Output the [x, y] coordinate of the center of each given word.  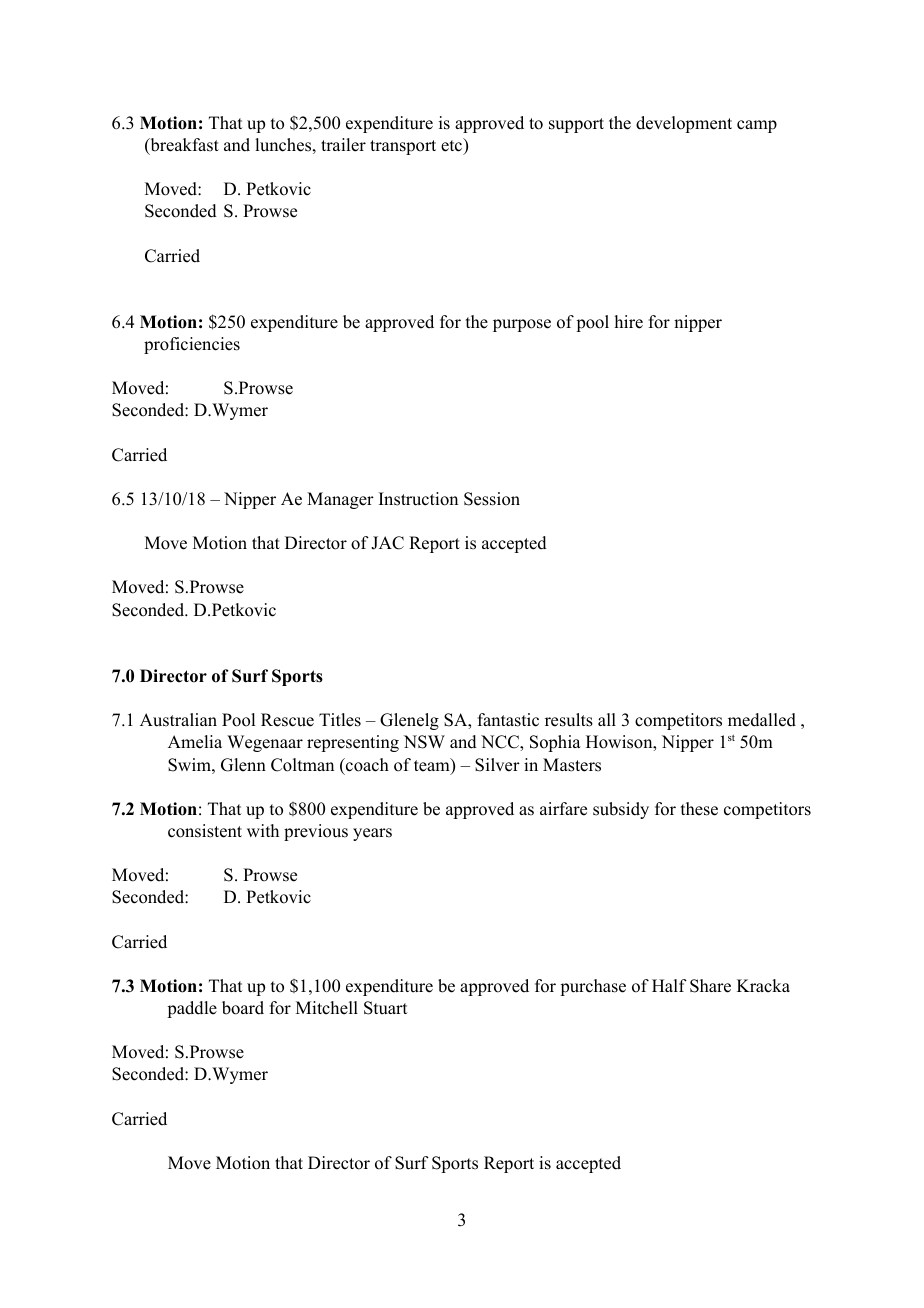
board [243, 1008]
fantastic [508, 720]
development [684, 124]
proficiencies [192, 345]
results [569, 720]
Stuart [385, 1008]
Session [492, 499]
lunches [283, 145]
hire [628, 322]
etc [452, 145]
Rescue [287, 720]
